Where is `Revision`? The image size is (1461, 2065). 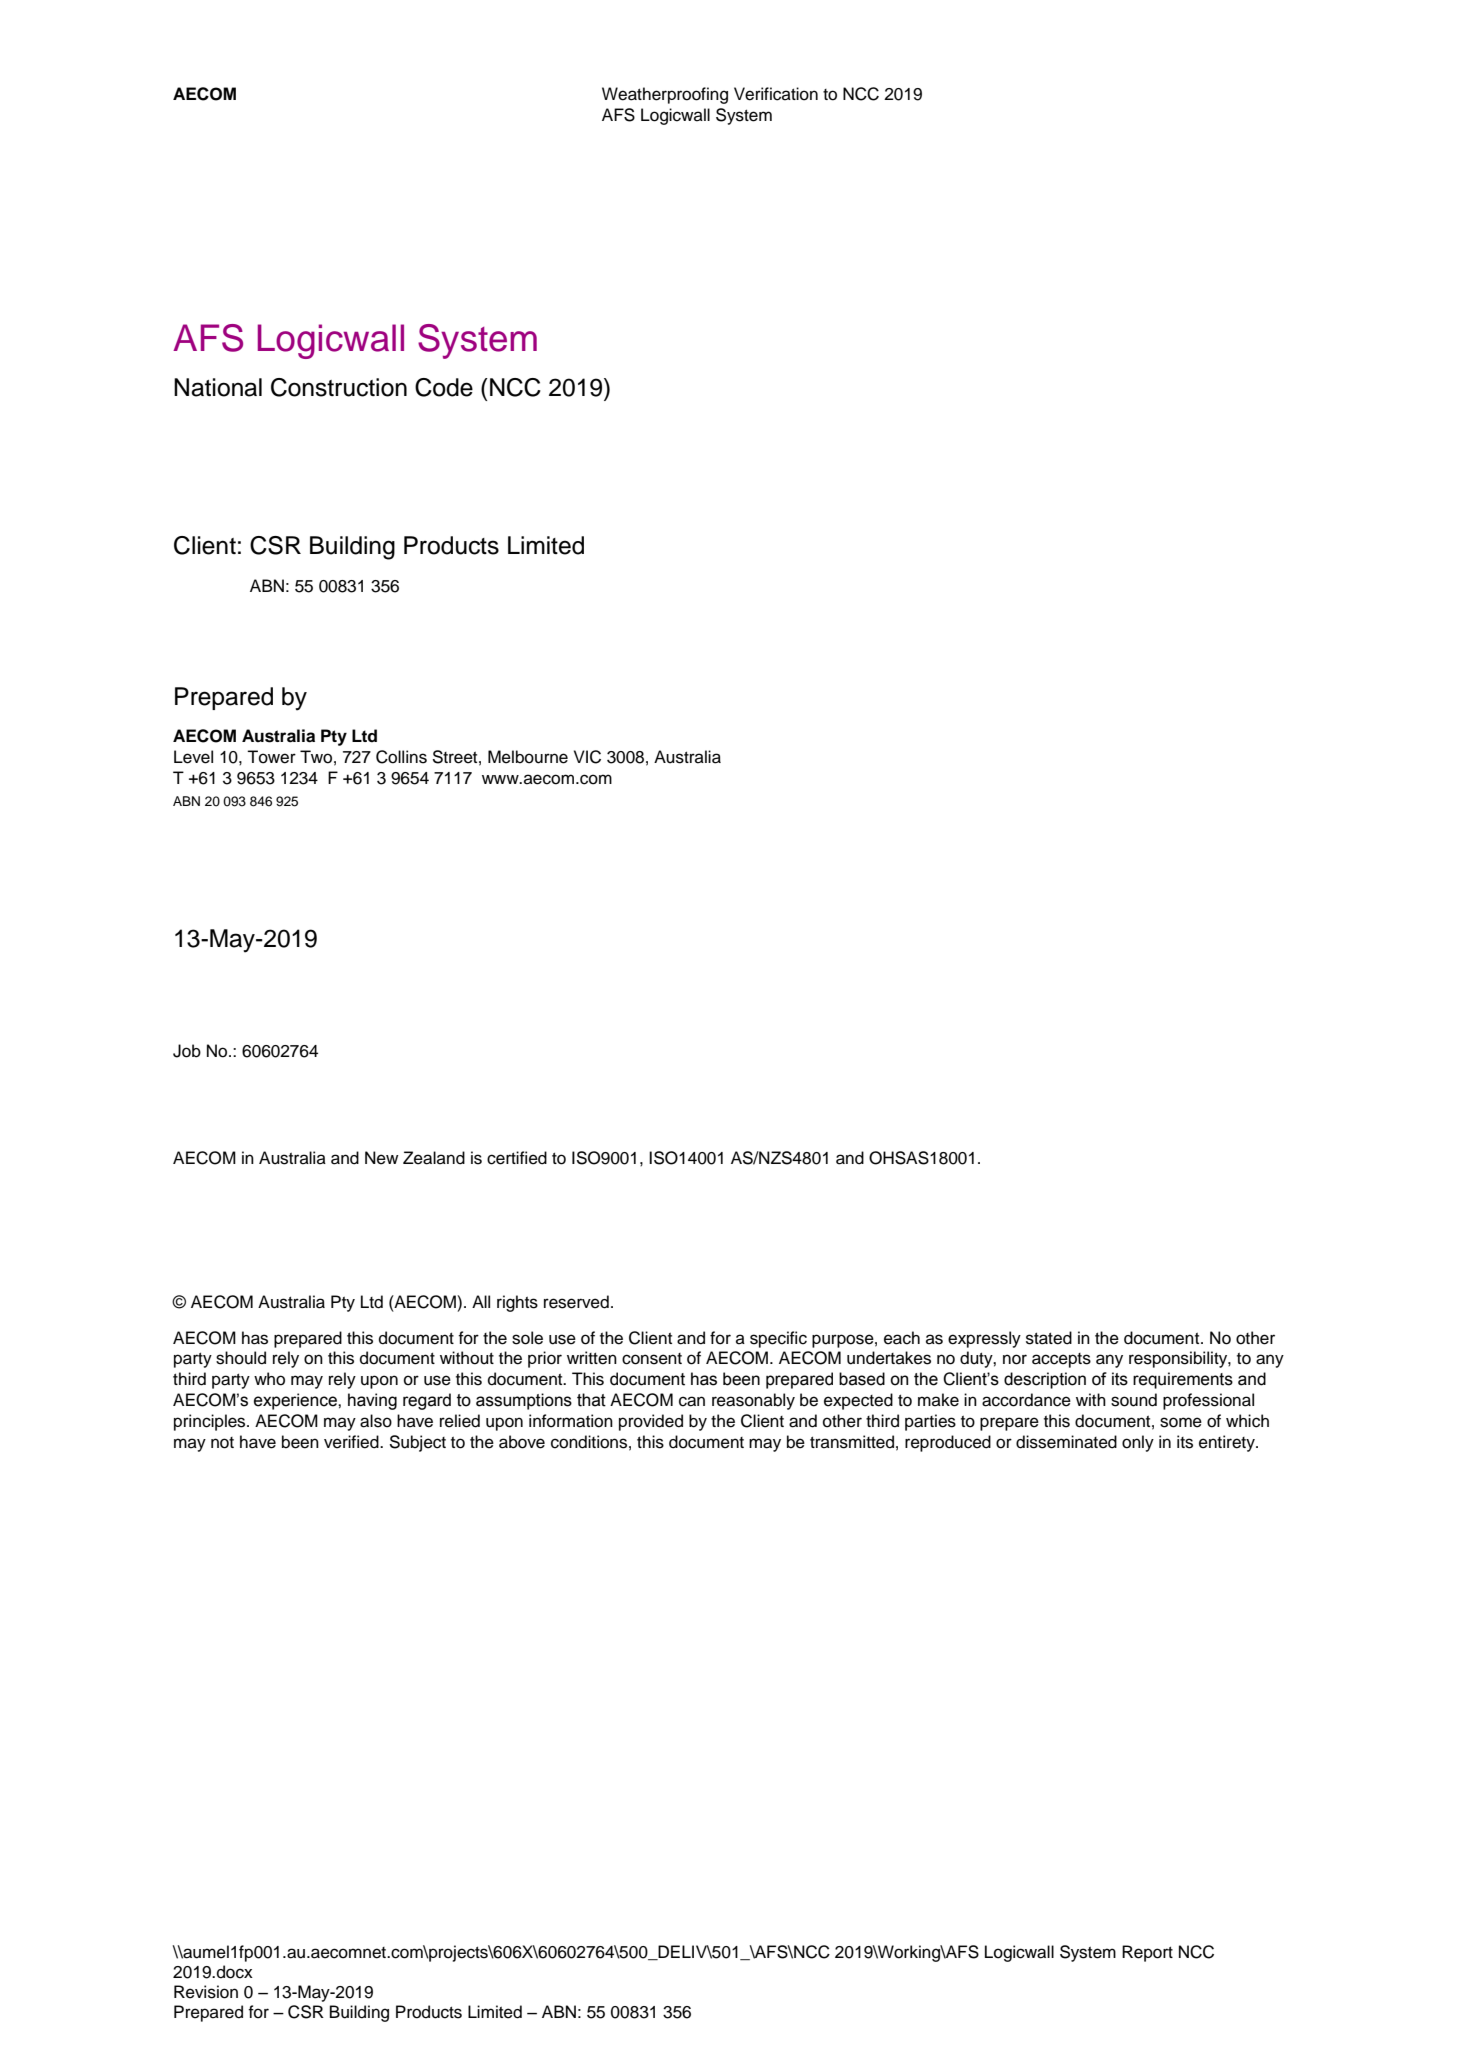
Revision is located at coordinates (206, 1992).
